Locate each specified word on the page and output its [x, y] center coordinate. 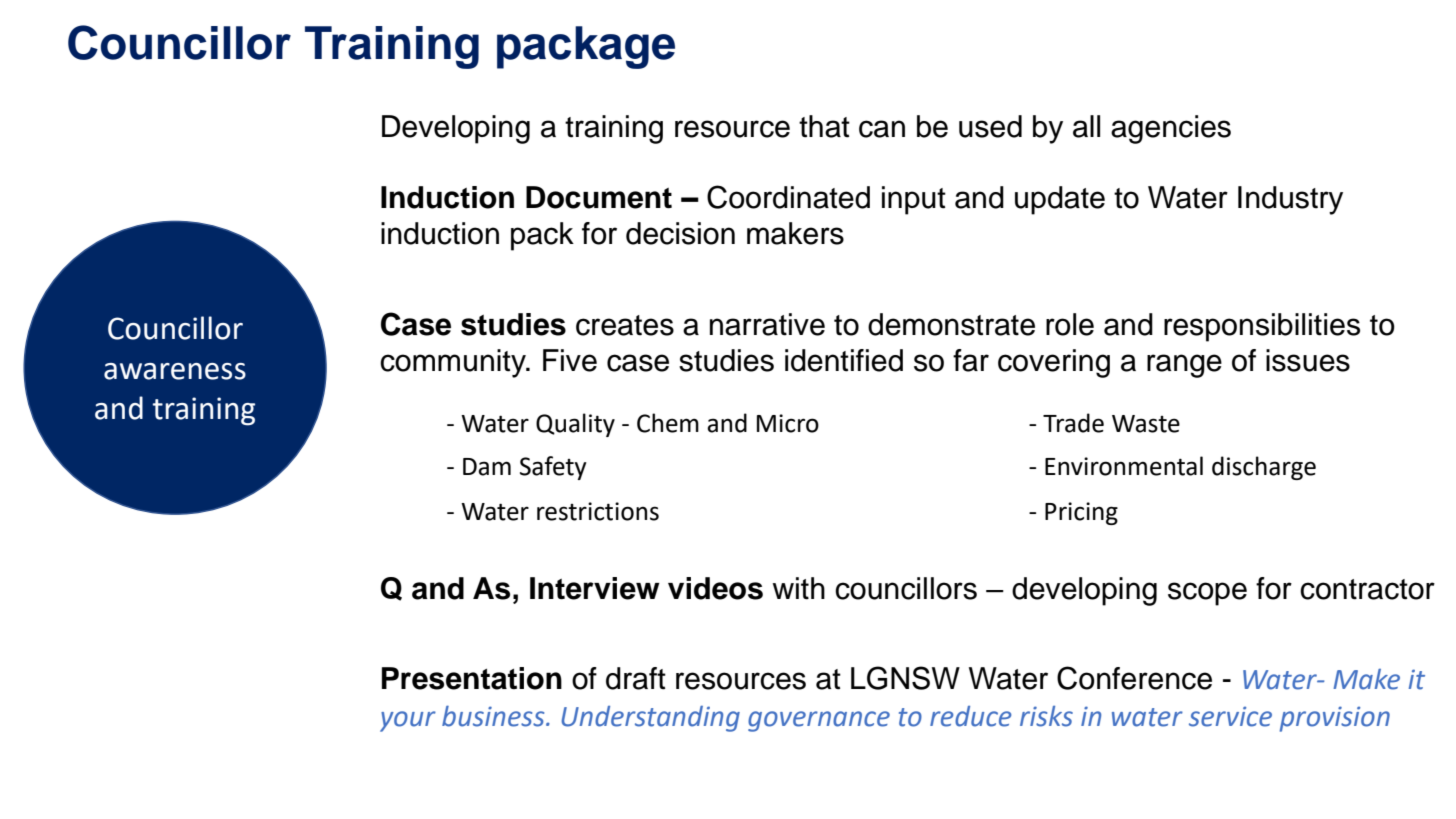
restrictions [598, 511]
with [798, 588]
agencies [1171, 129]
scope [1207, 594]
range [1184, 366]
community [454, 363]
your [408, 721]
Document [599, 197]
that [824, 126]
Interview [595, 588]
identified [844, 360]
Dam [487, 467]
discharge [1264, 468]
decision [680, 233]
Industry [1290, 200]
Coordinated [788, 197]
